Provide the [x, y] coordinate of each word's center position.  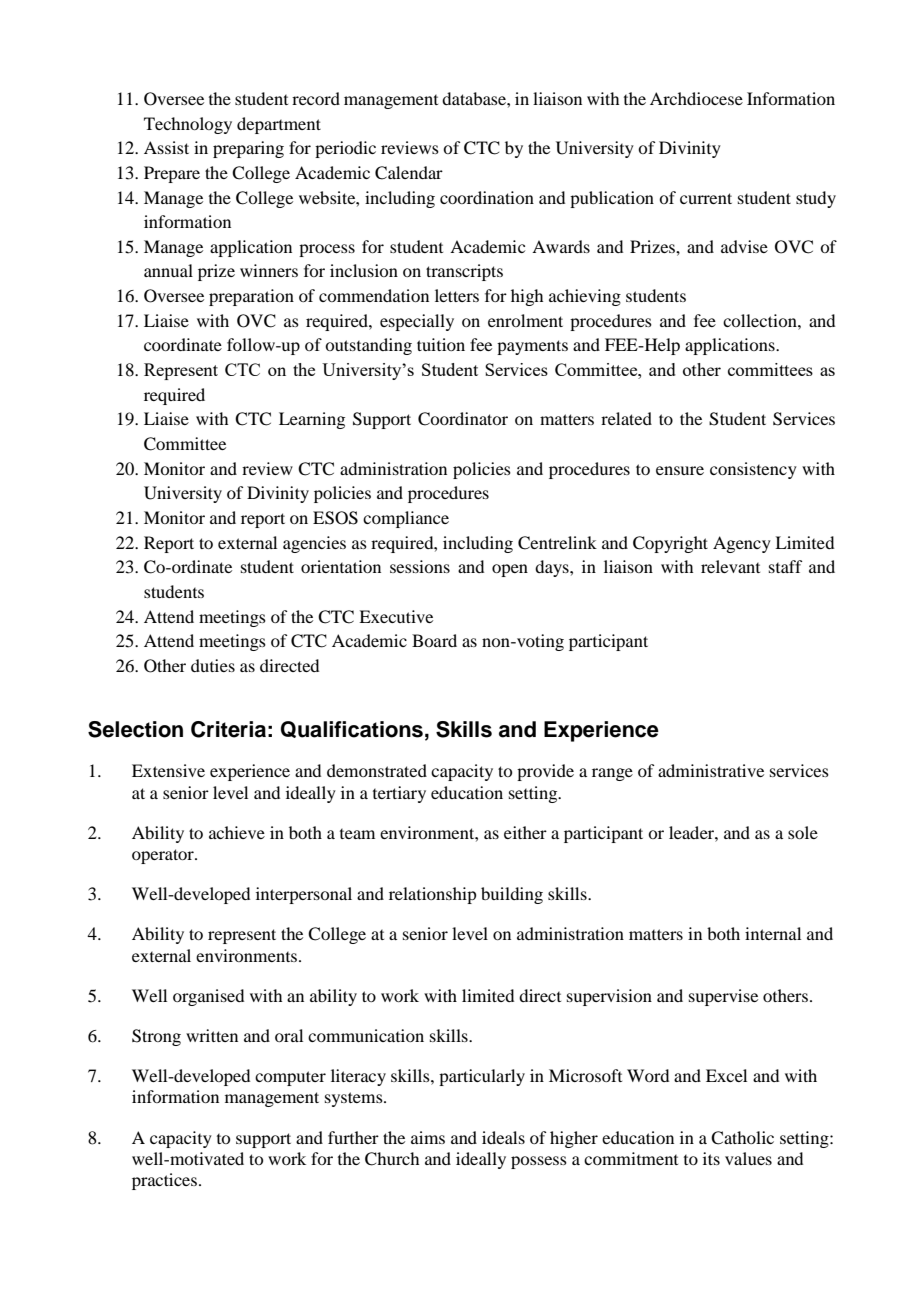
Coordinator [463, 419]
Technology [188, 125]
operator [164, 856]
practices [164, 1181]
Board [434, 640]
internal [773, 933]
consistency [753, 470]
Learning [312, 420]
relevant [730, 566]
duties [213, 665]
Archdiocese [696, 98]
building [512, 895]
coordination [487, 197]
